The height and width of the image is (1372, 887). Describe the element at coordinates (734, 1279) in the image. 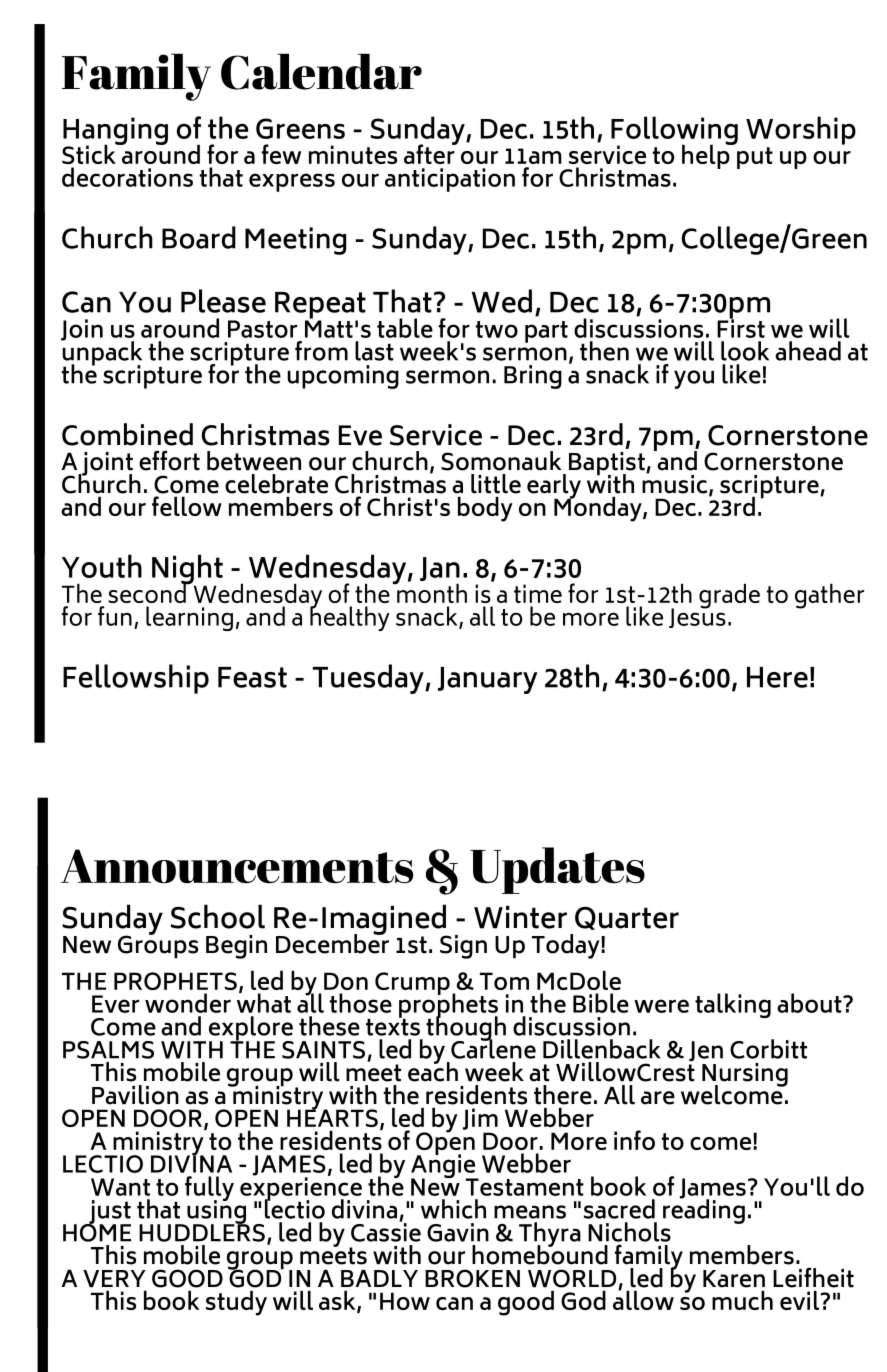

I see `Karen` at that location.
